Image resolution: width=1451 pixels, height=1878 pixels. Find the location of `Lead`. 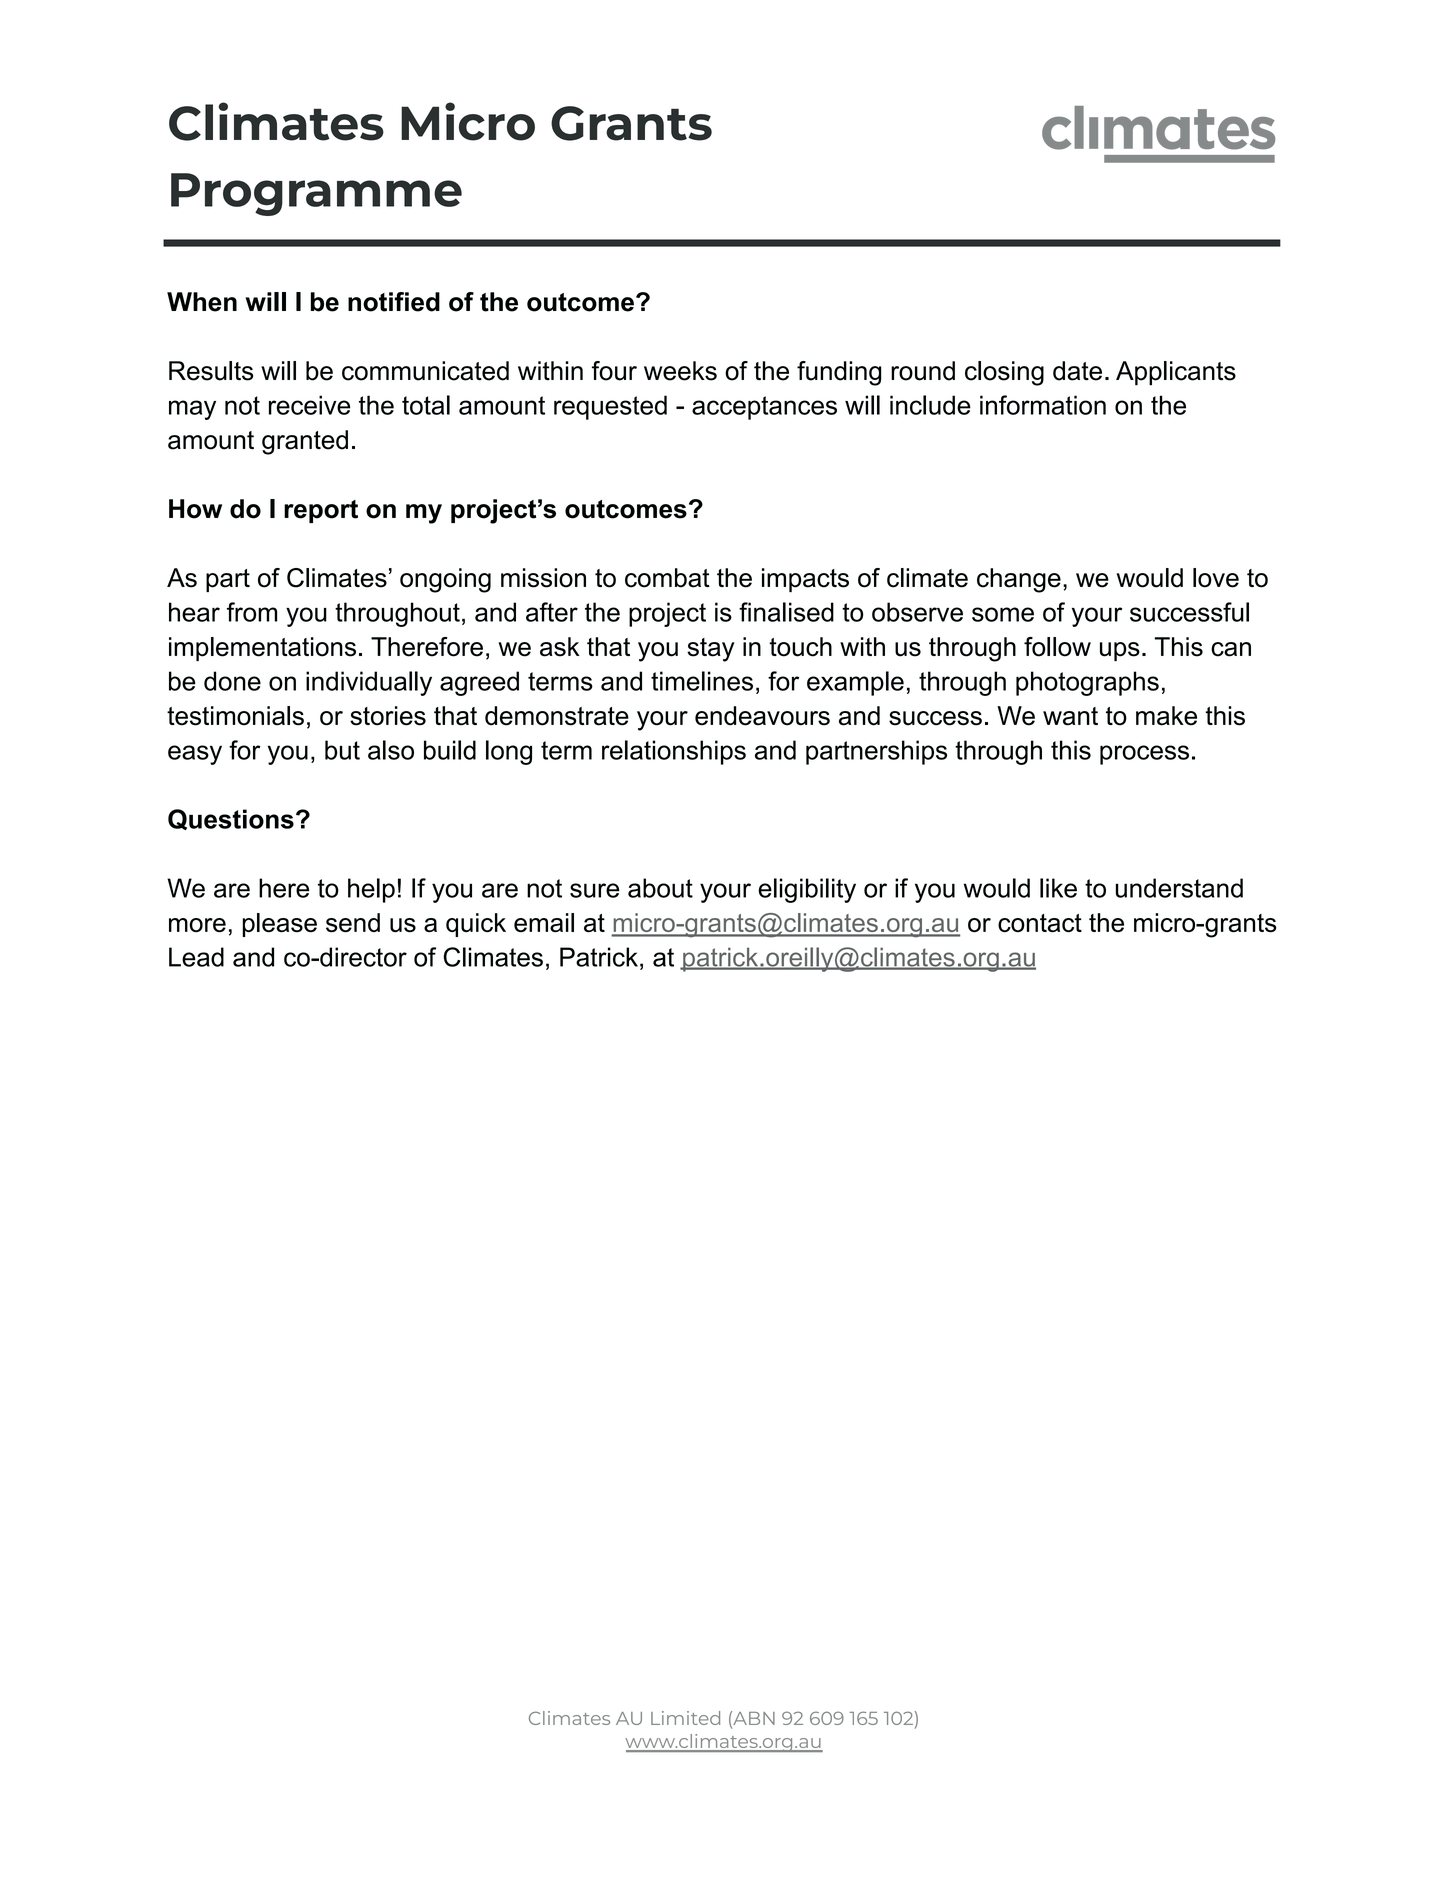

Lead is located at coordinates (196, 957).
